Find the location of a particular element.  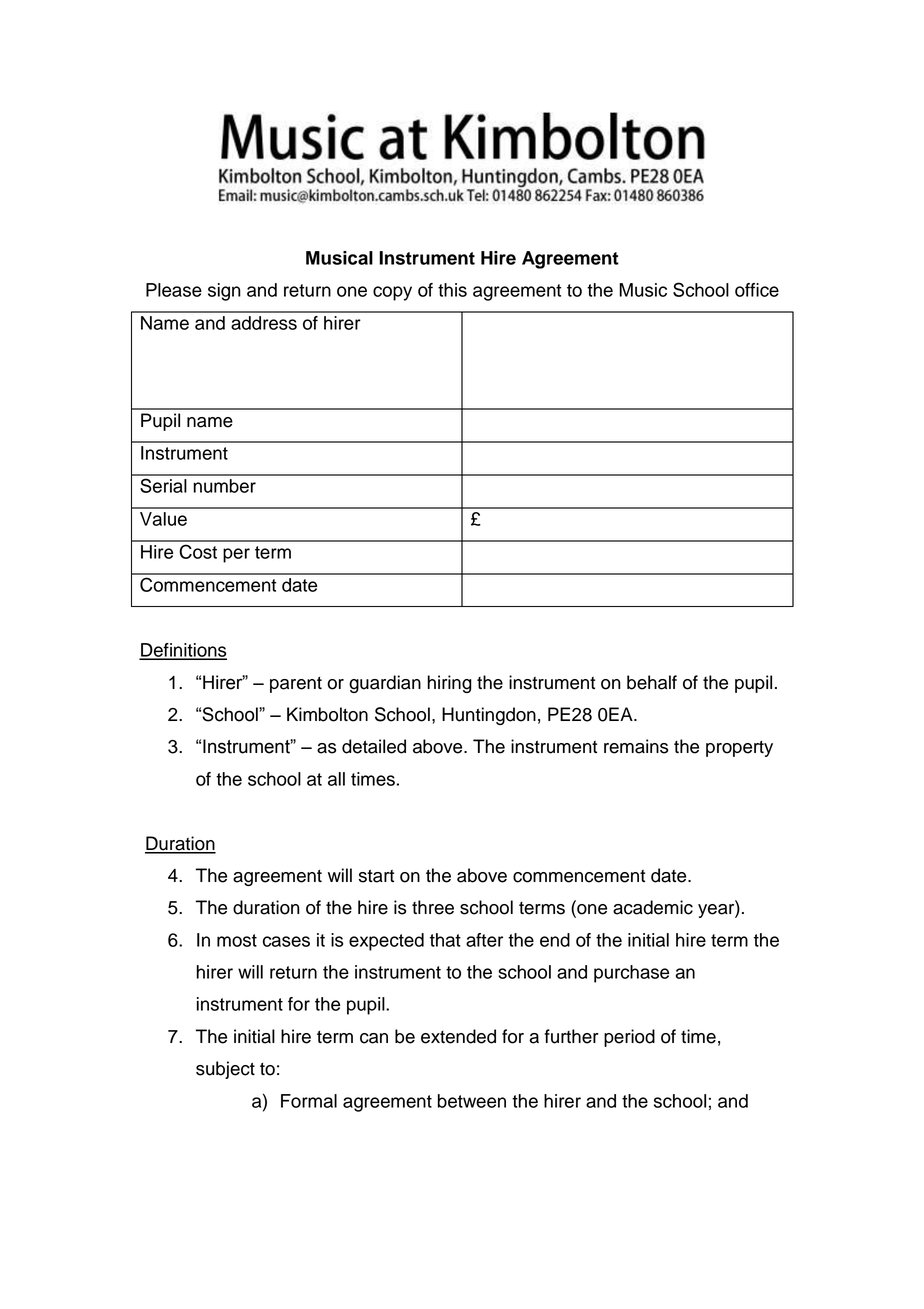

hiring is located at coordinates (450, 684).
